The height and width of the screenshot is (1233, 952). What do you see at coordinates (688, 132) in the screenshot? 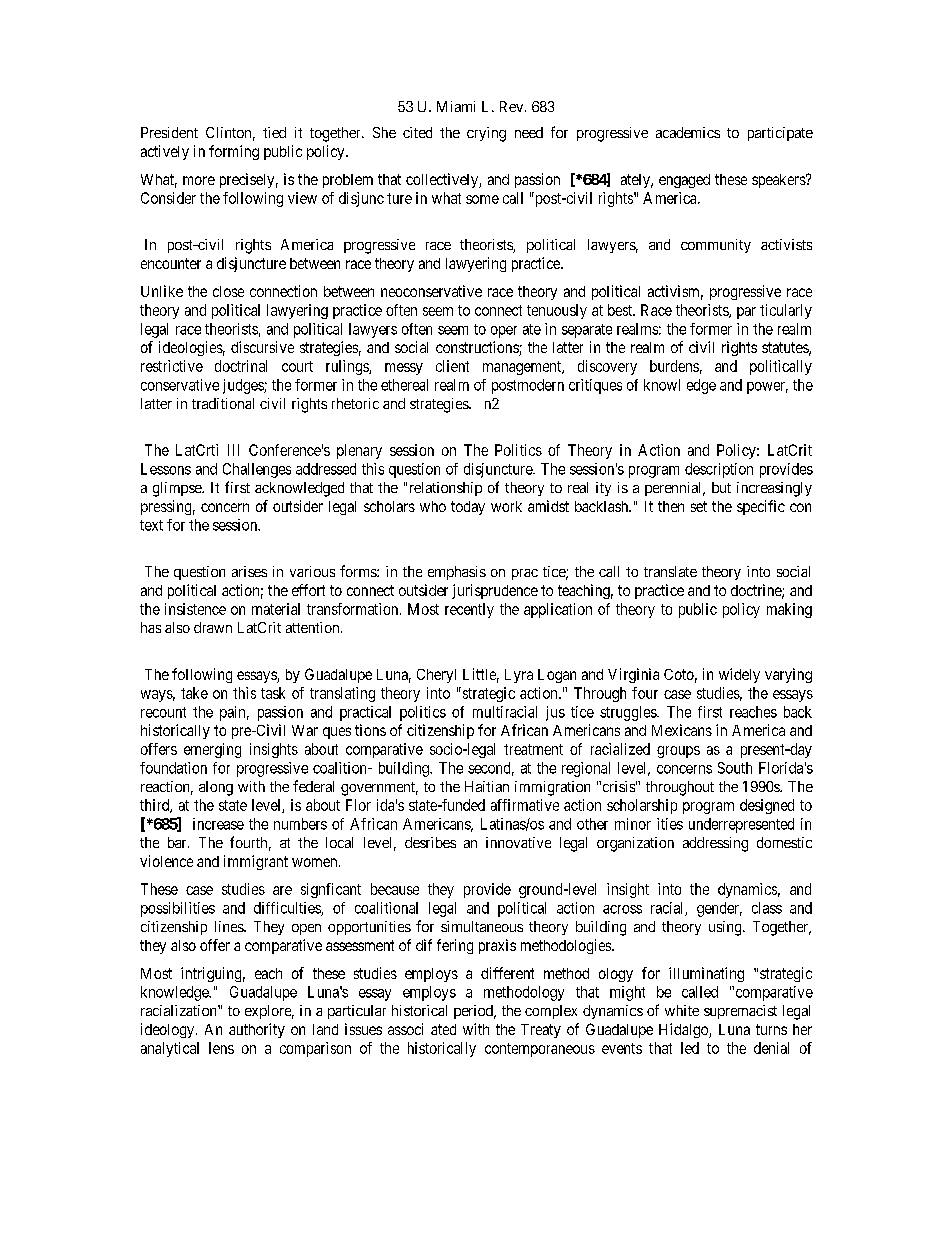
I see `academics` at bounding box center [688, 132].
